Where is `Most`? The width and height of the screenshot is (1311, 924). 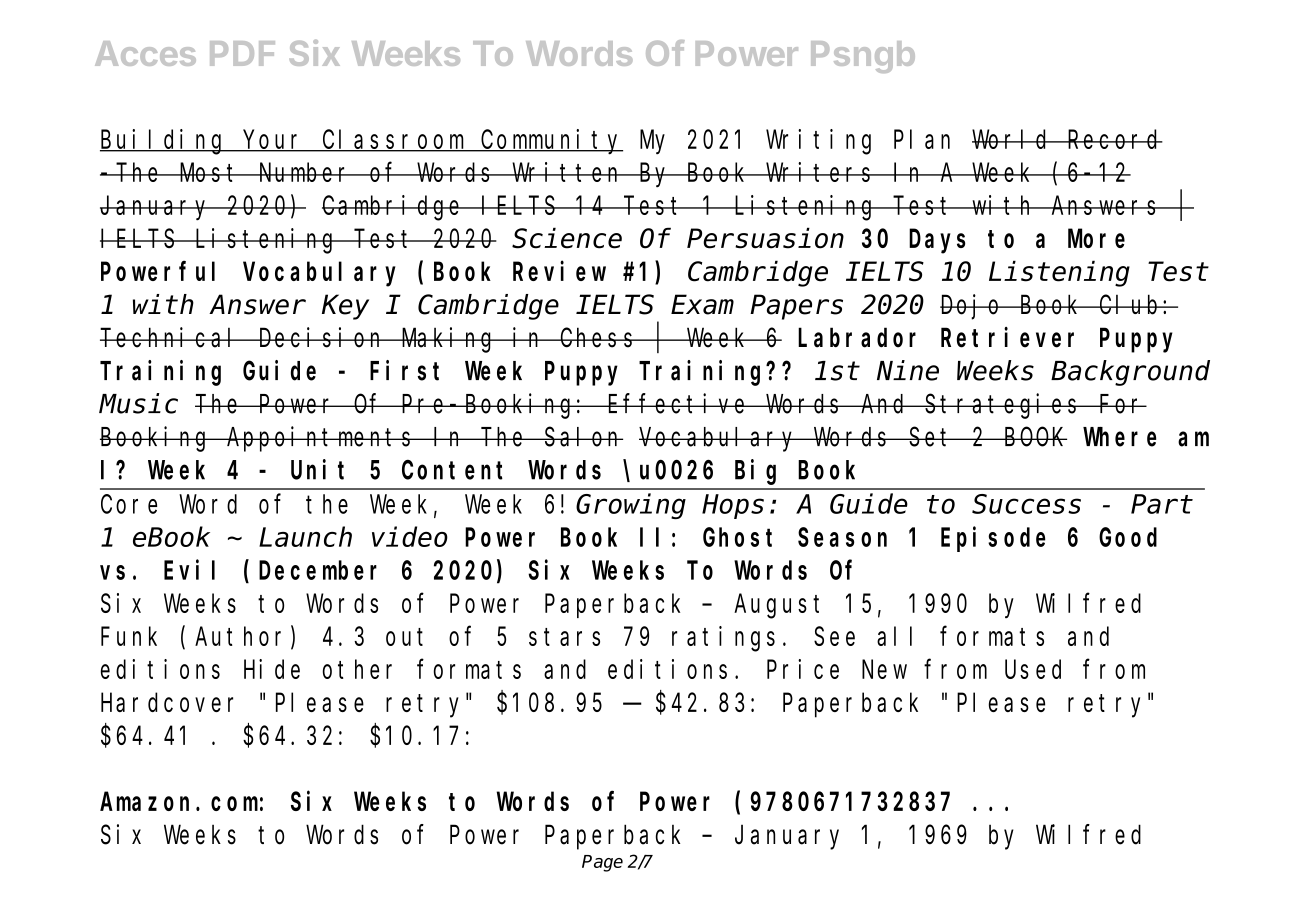
Most is located at coordinates (210, 173).
